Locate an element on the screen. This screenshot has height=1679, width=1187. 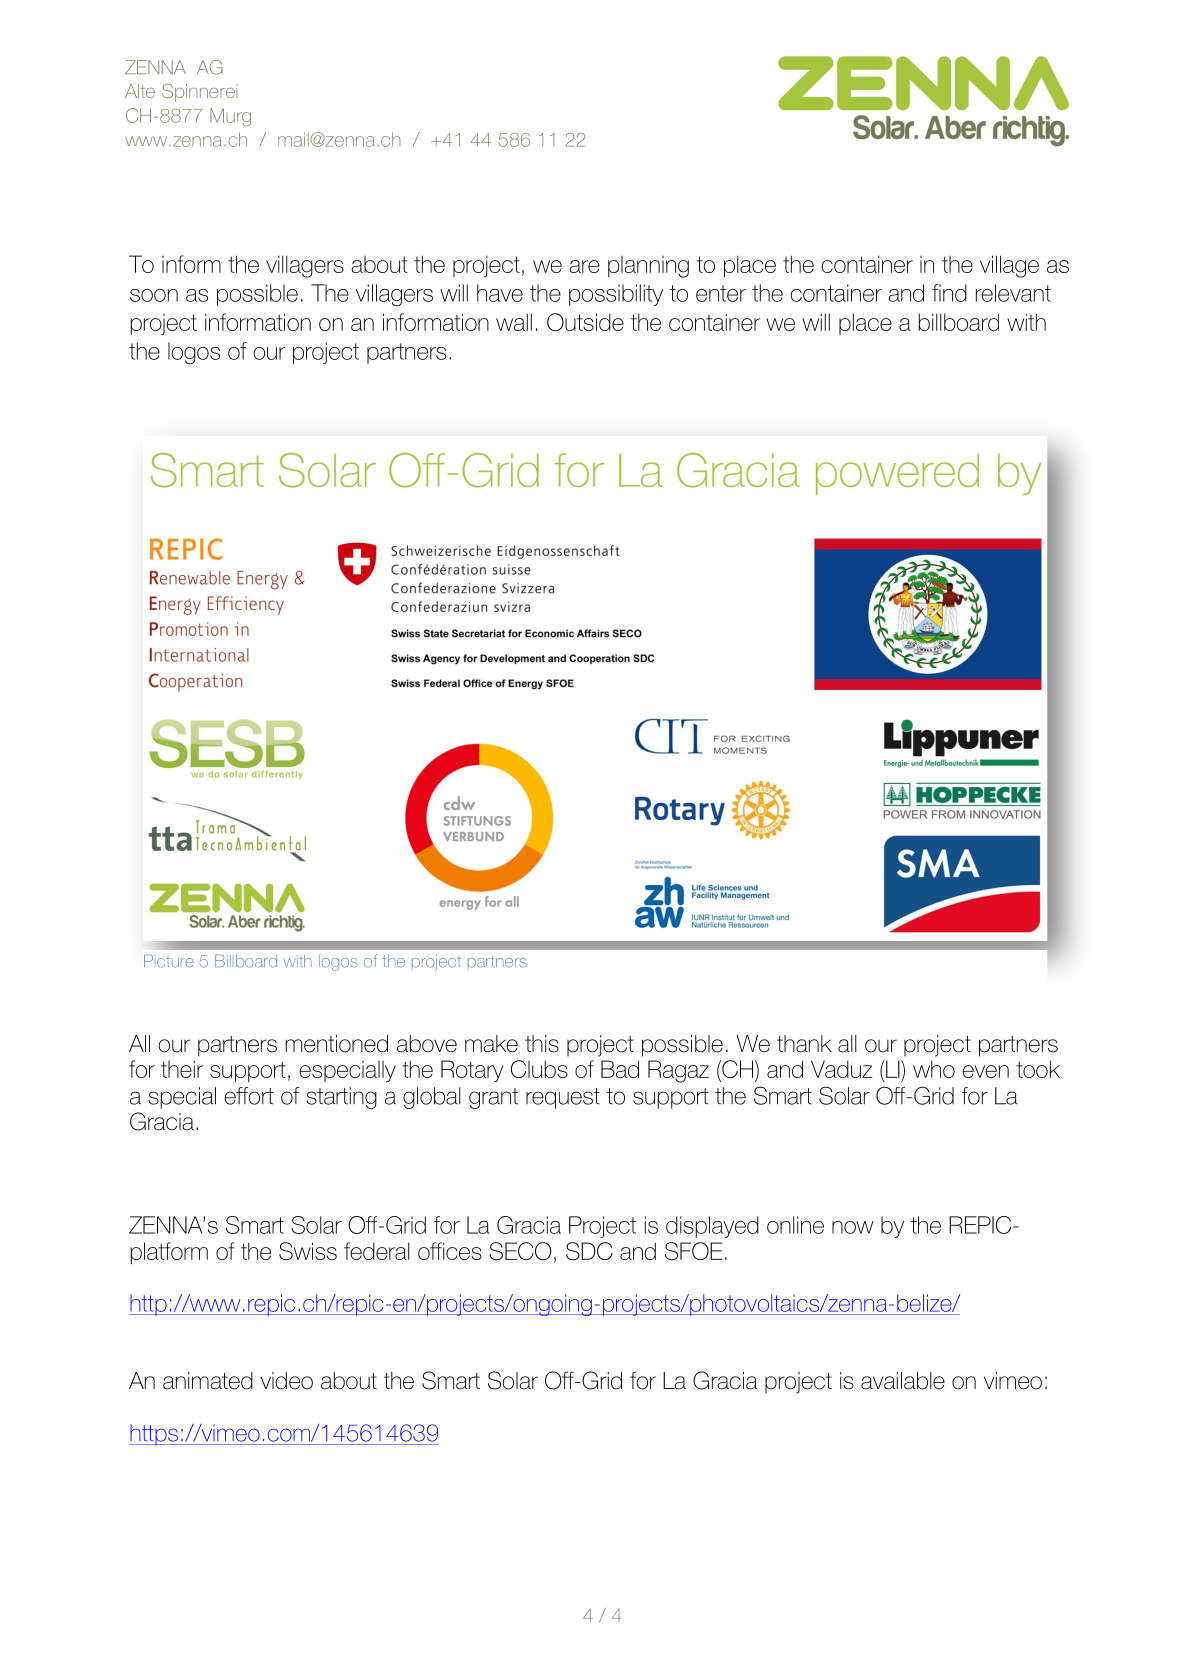
video is located at coordinates (286, 1381).
